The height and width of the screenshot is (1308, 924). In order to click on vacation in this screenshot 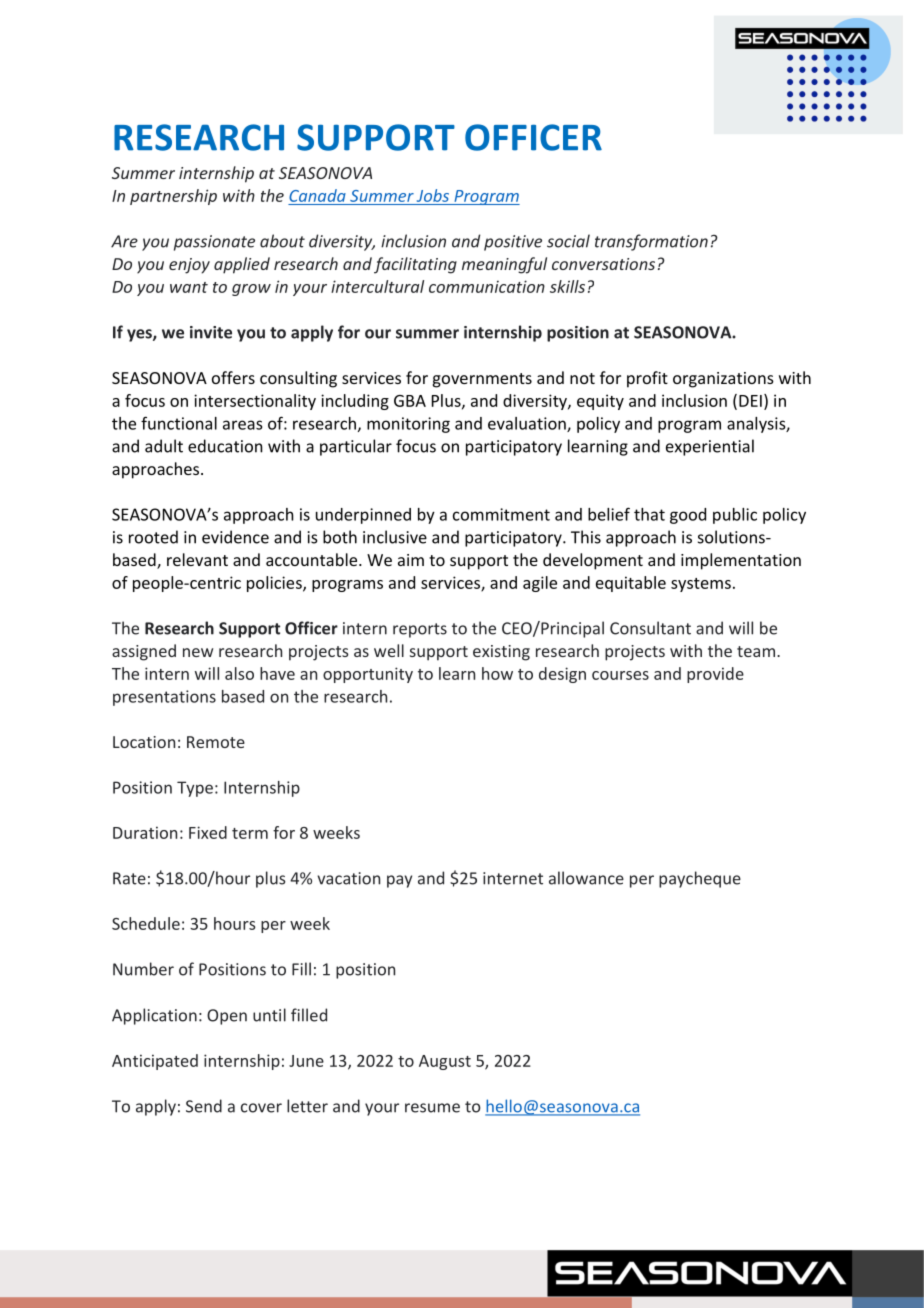, I will do `click(348, 878)`.
